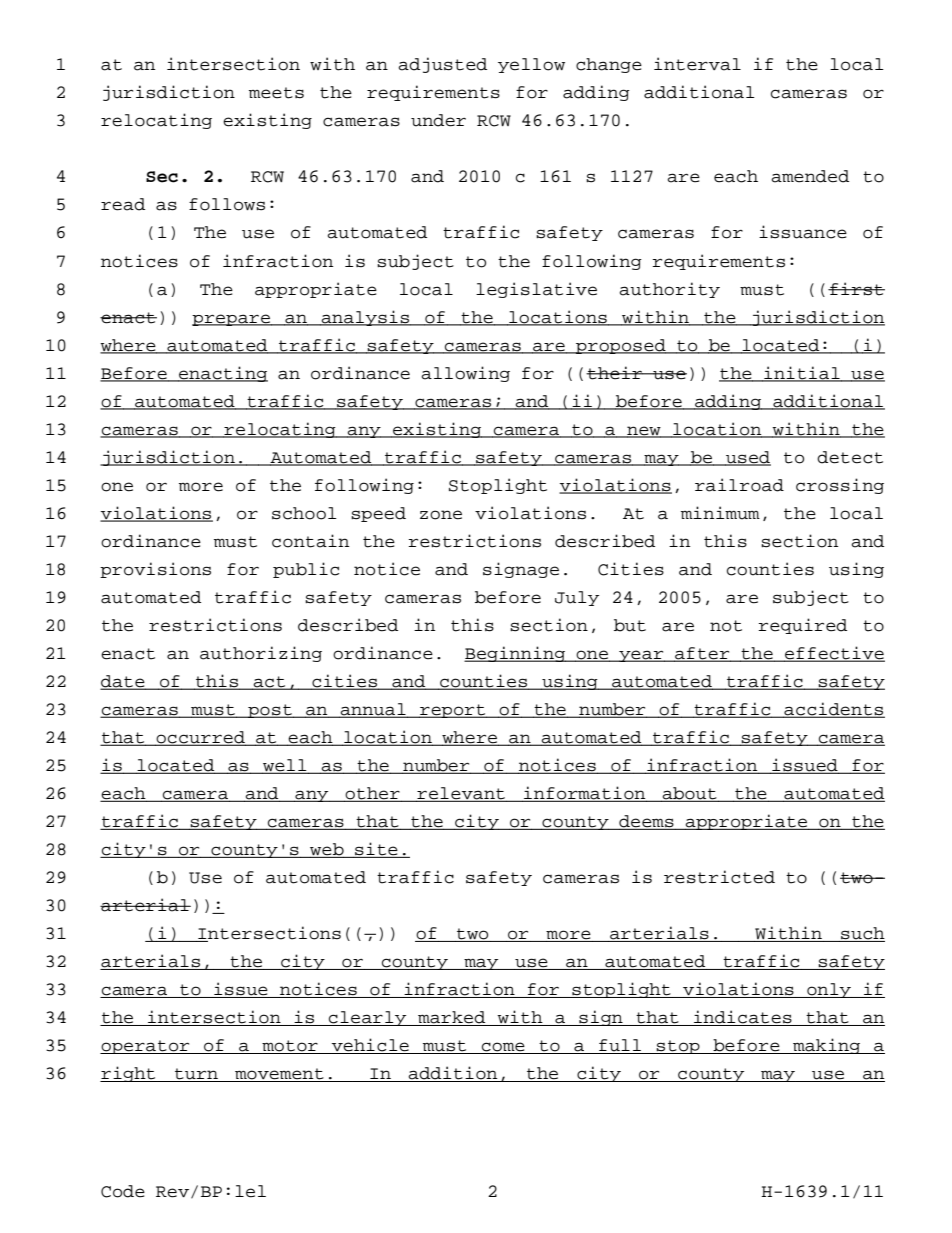 The width and height of the image is (952, 1233). What do you see at coordinates (531, 65) in the image?
I see `yellow` at bounding box center [531, 65].
